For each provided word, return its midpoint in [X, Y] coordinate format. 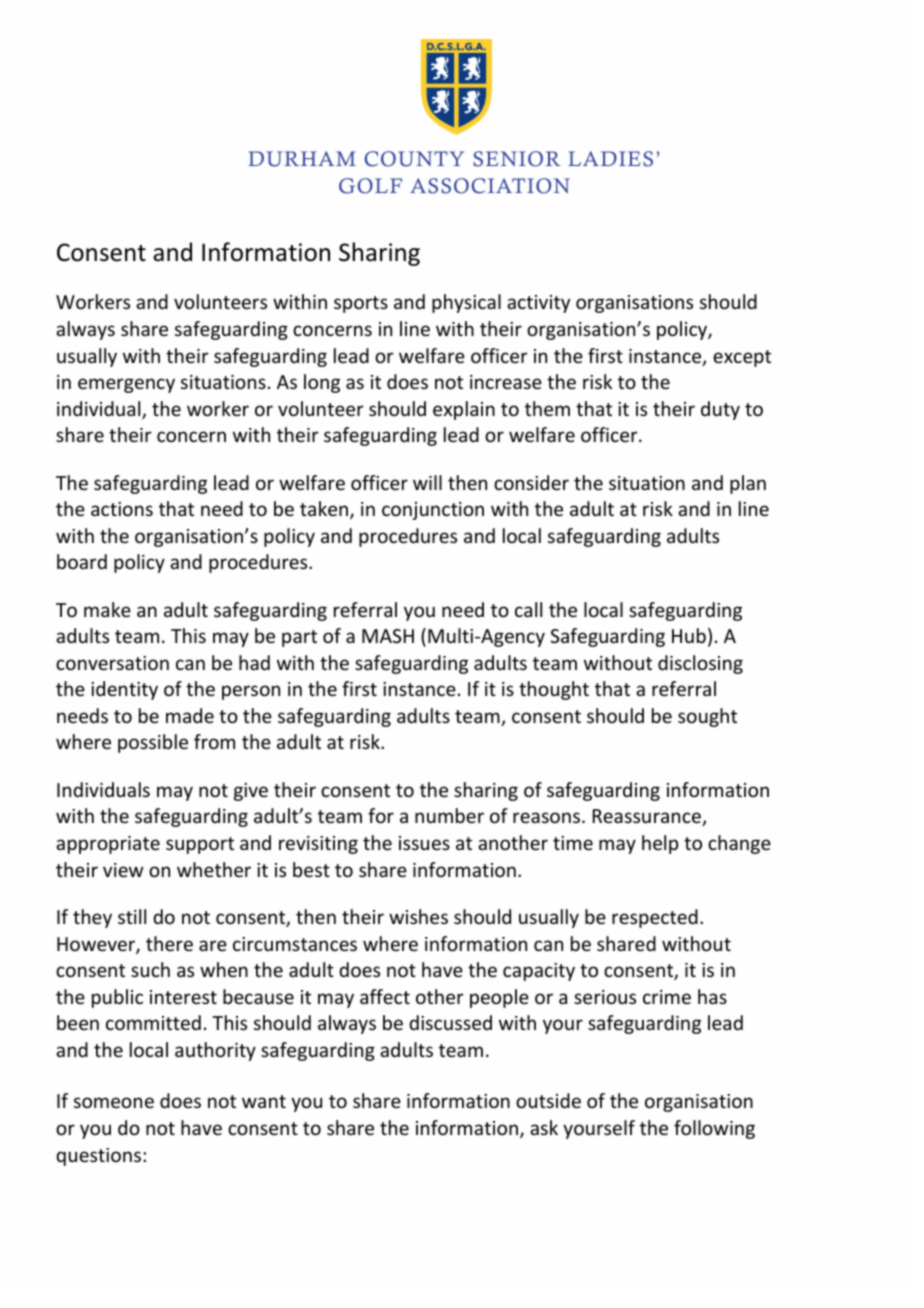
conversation [112, 663]
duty [720, 410]
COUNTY [415, 159]
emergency [126, 385]
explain [464, 410]
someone [114, 1102]
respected [655, 918]
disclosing [700, 664]
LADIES [610, 159]
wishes [418, 916]
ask [544, 1127]
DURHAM [302, 159]
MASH [388, 636]
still [132, 916]
